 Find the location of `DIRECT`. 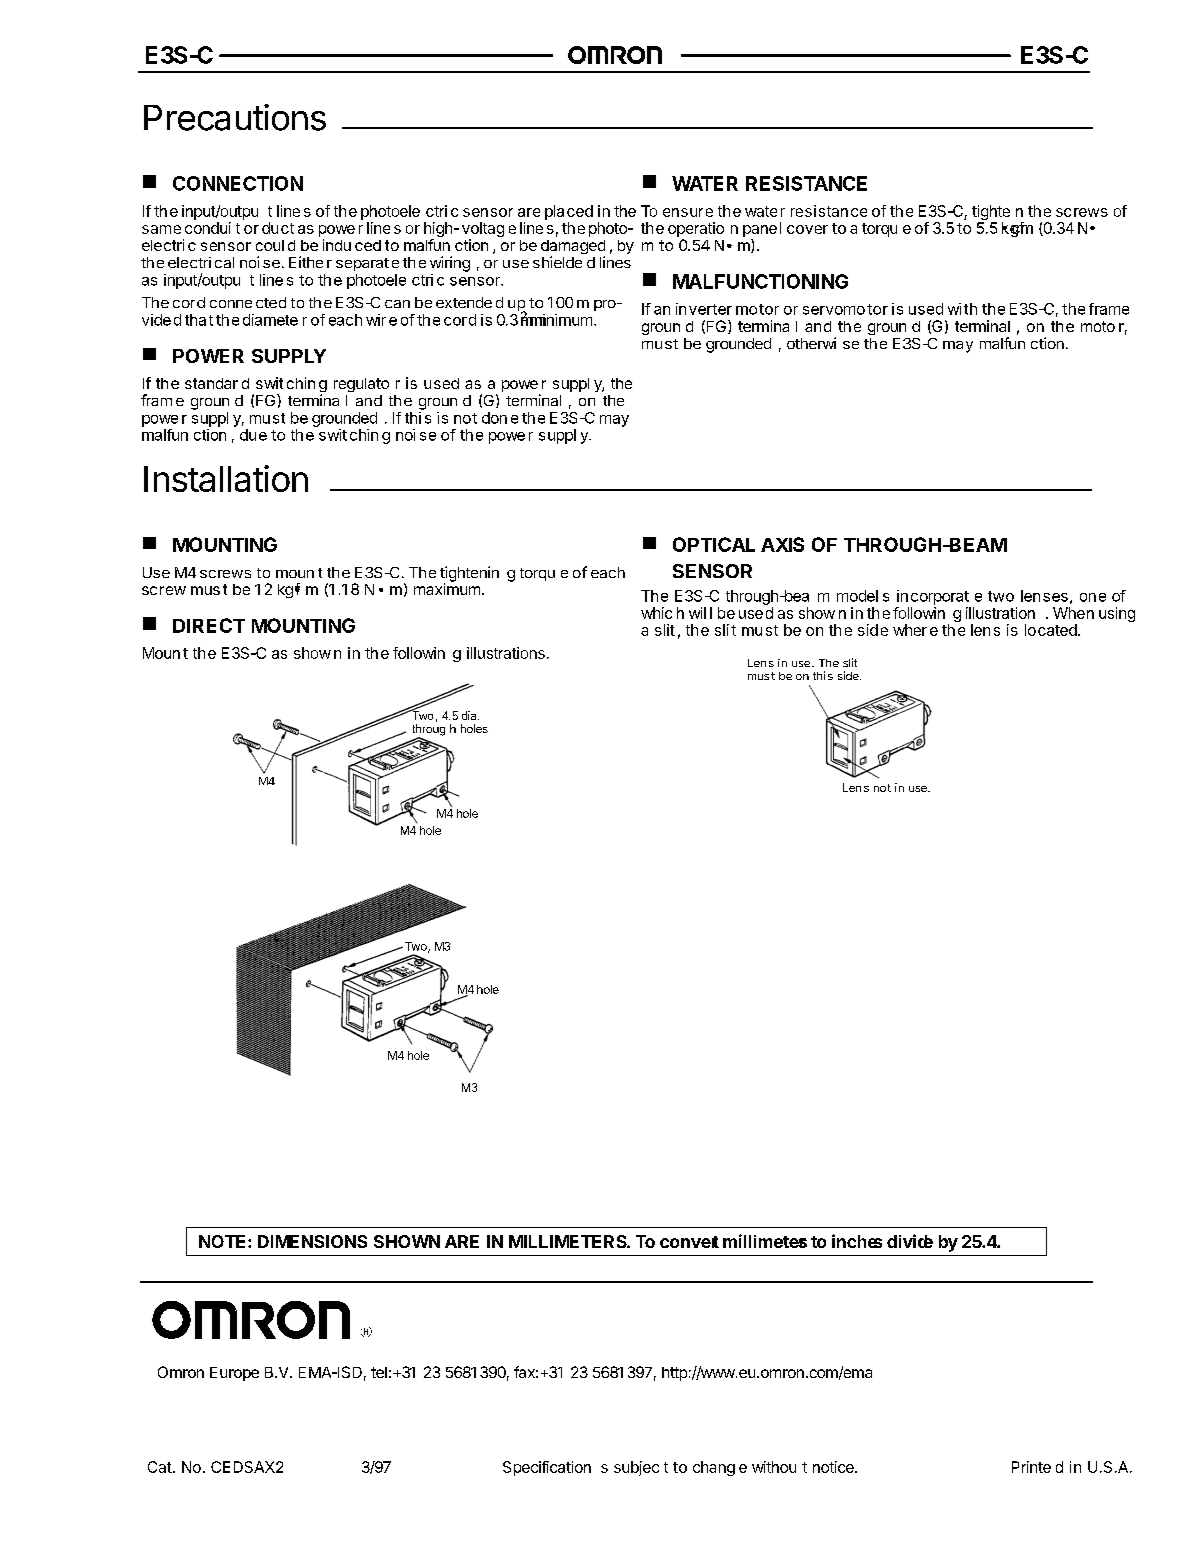

DIRECT is located at coordinates (209, 625).
